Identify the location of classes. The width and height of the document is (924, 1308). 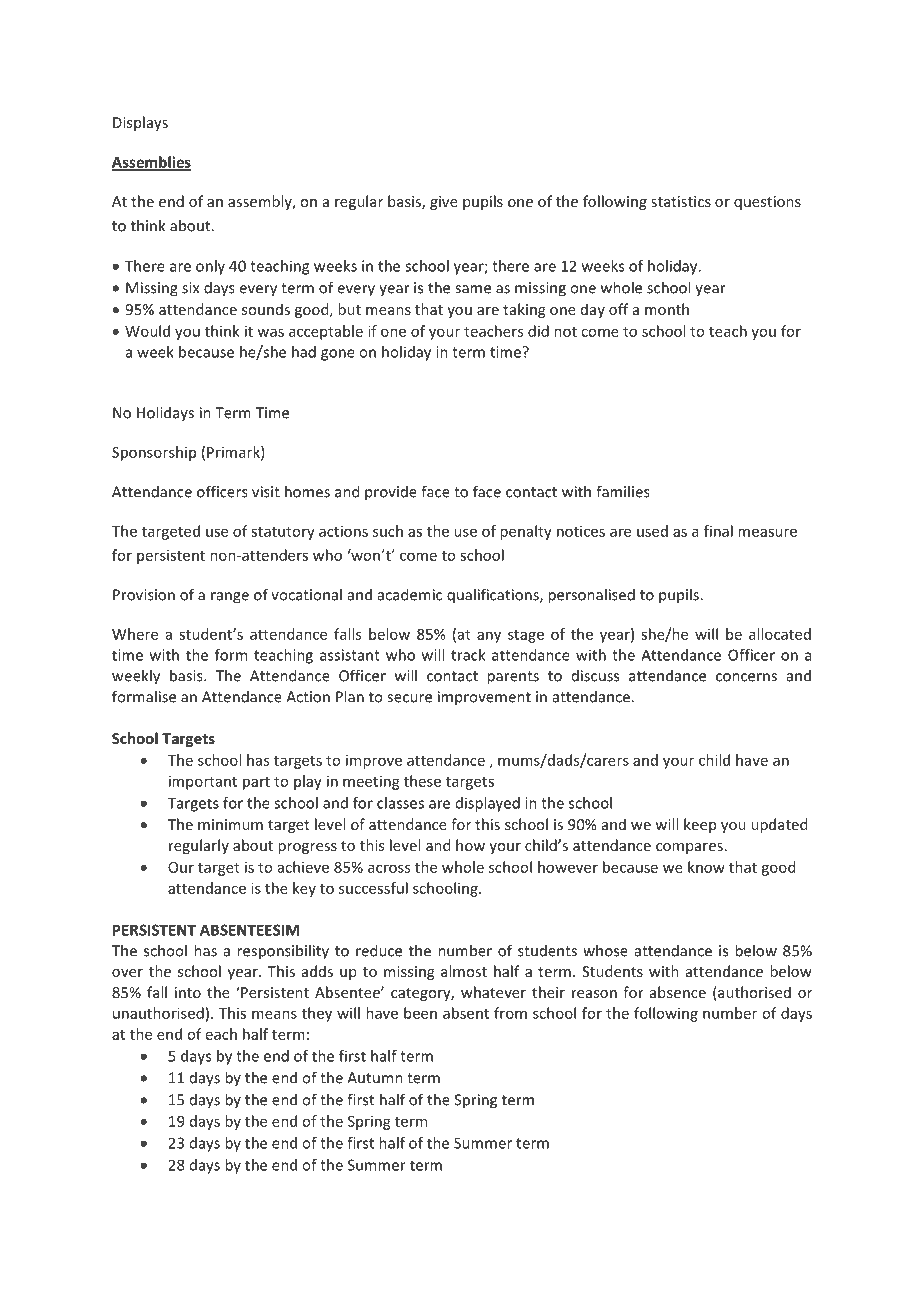
(400, 803).
